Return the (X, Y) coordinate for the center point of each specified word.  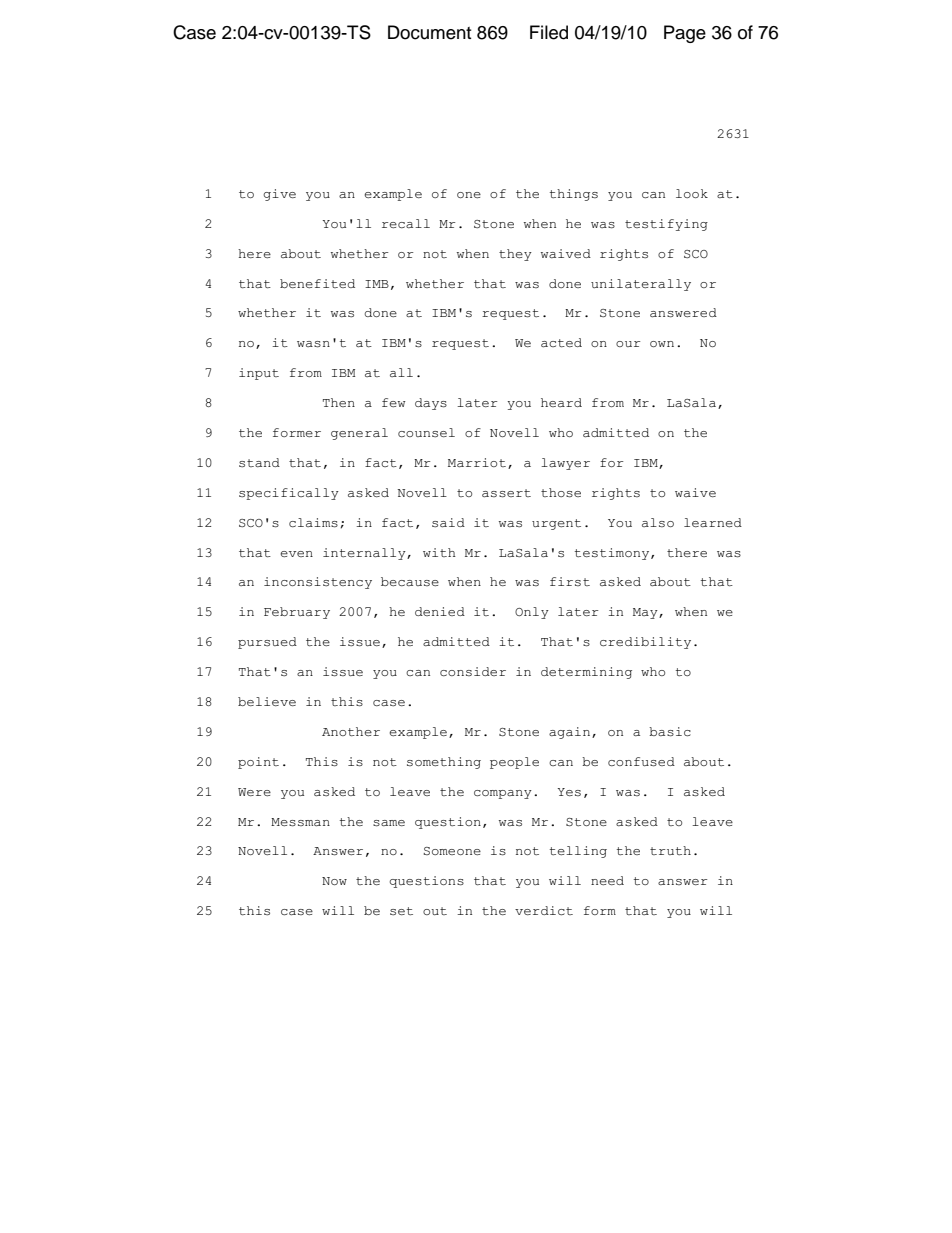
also (658, 522)
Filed (549, 32)
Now (334, 881)
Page (685, 34)
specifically (289, 494)
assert (506, 493)
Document (429, 32)
